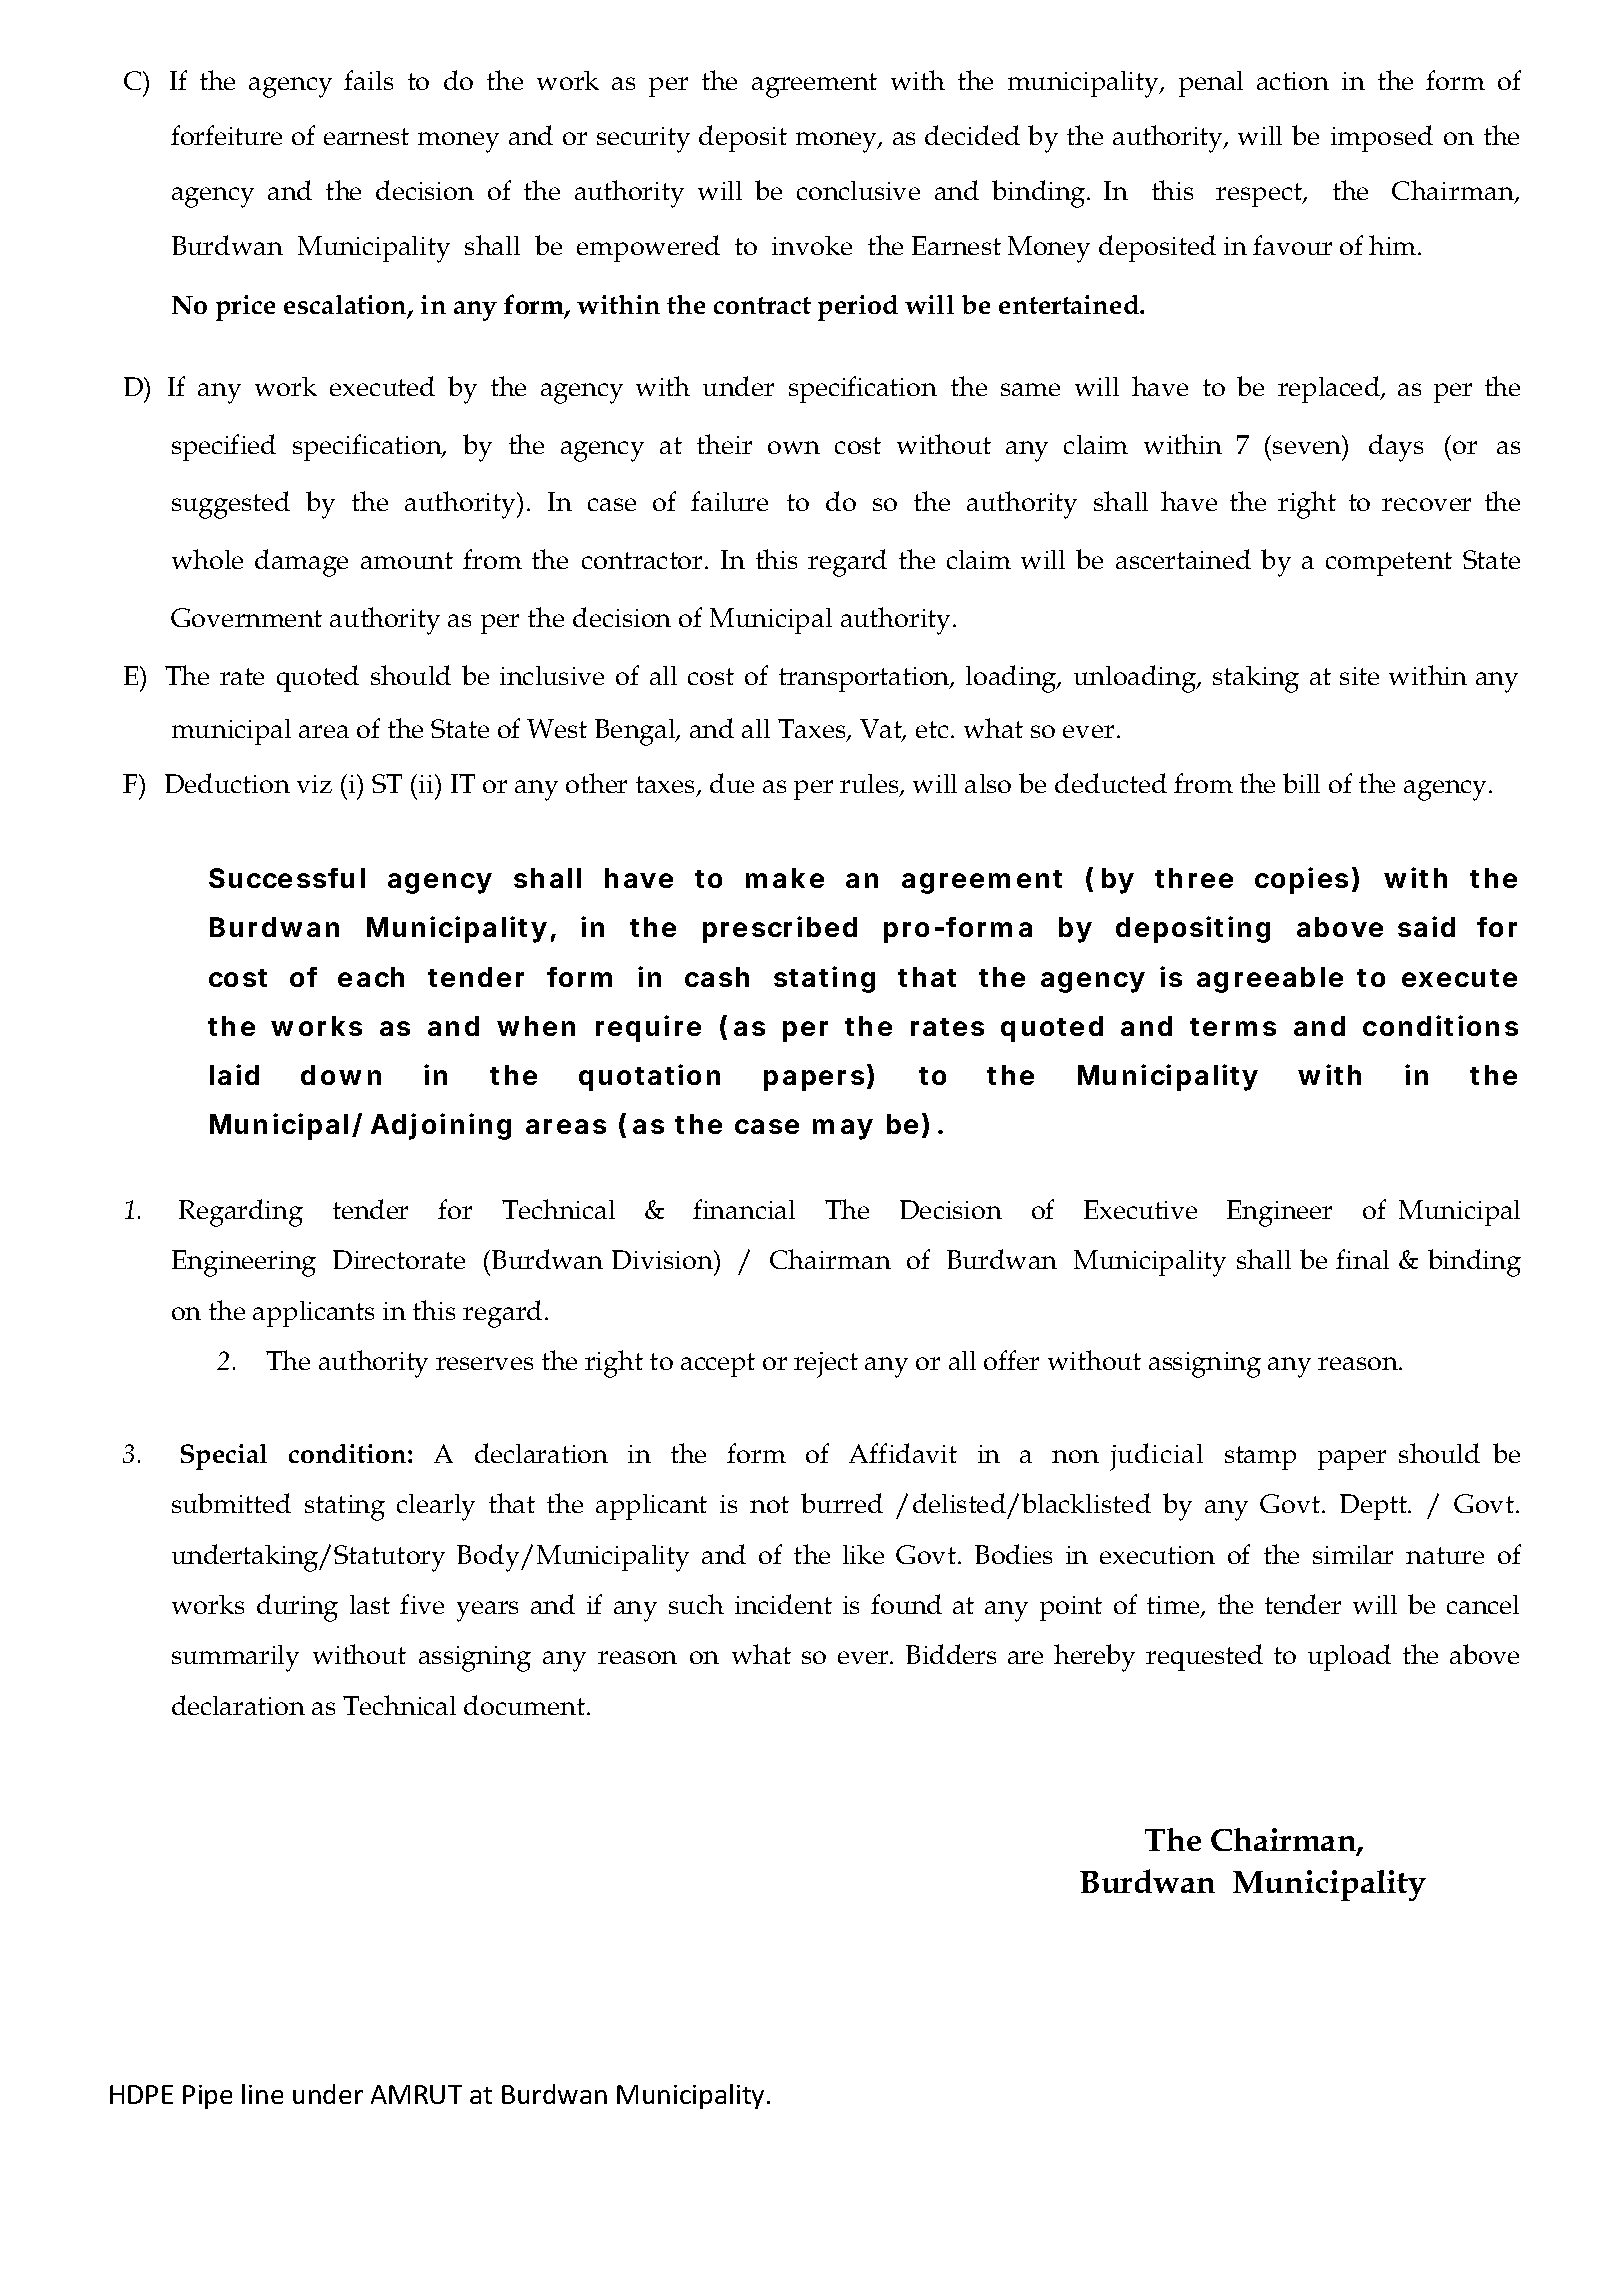 This screenshot has height=2275, width=1609. I want to click on imposed, so click(1382, 138).
